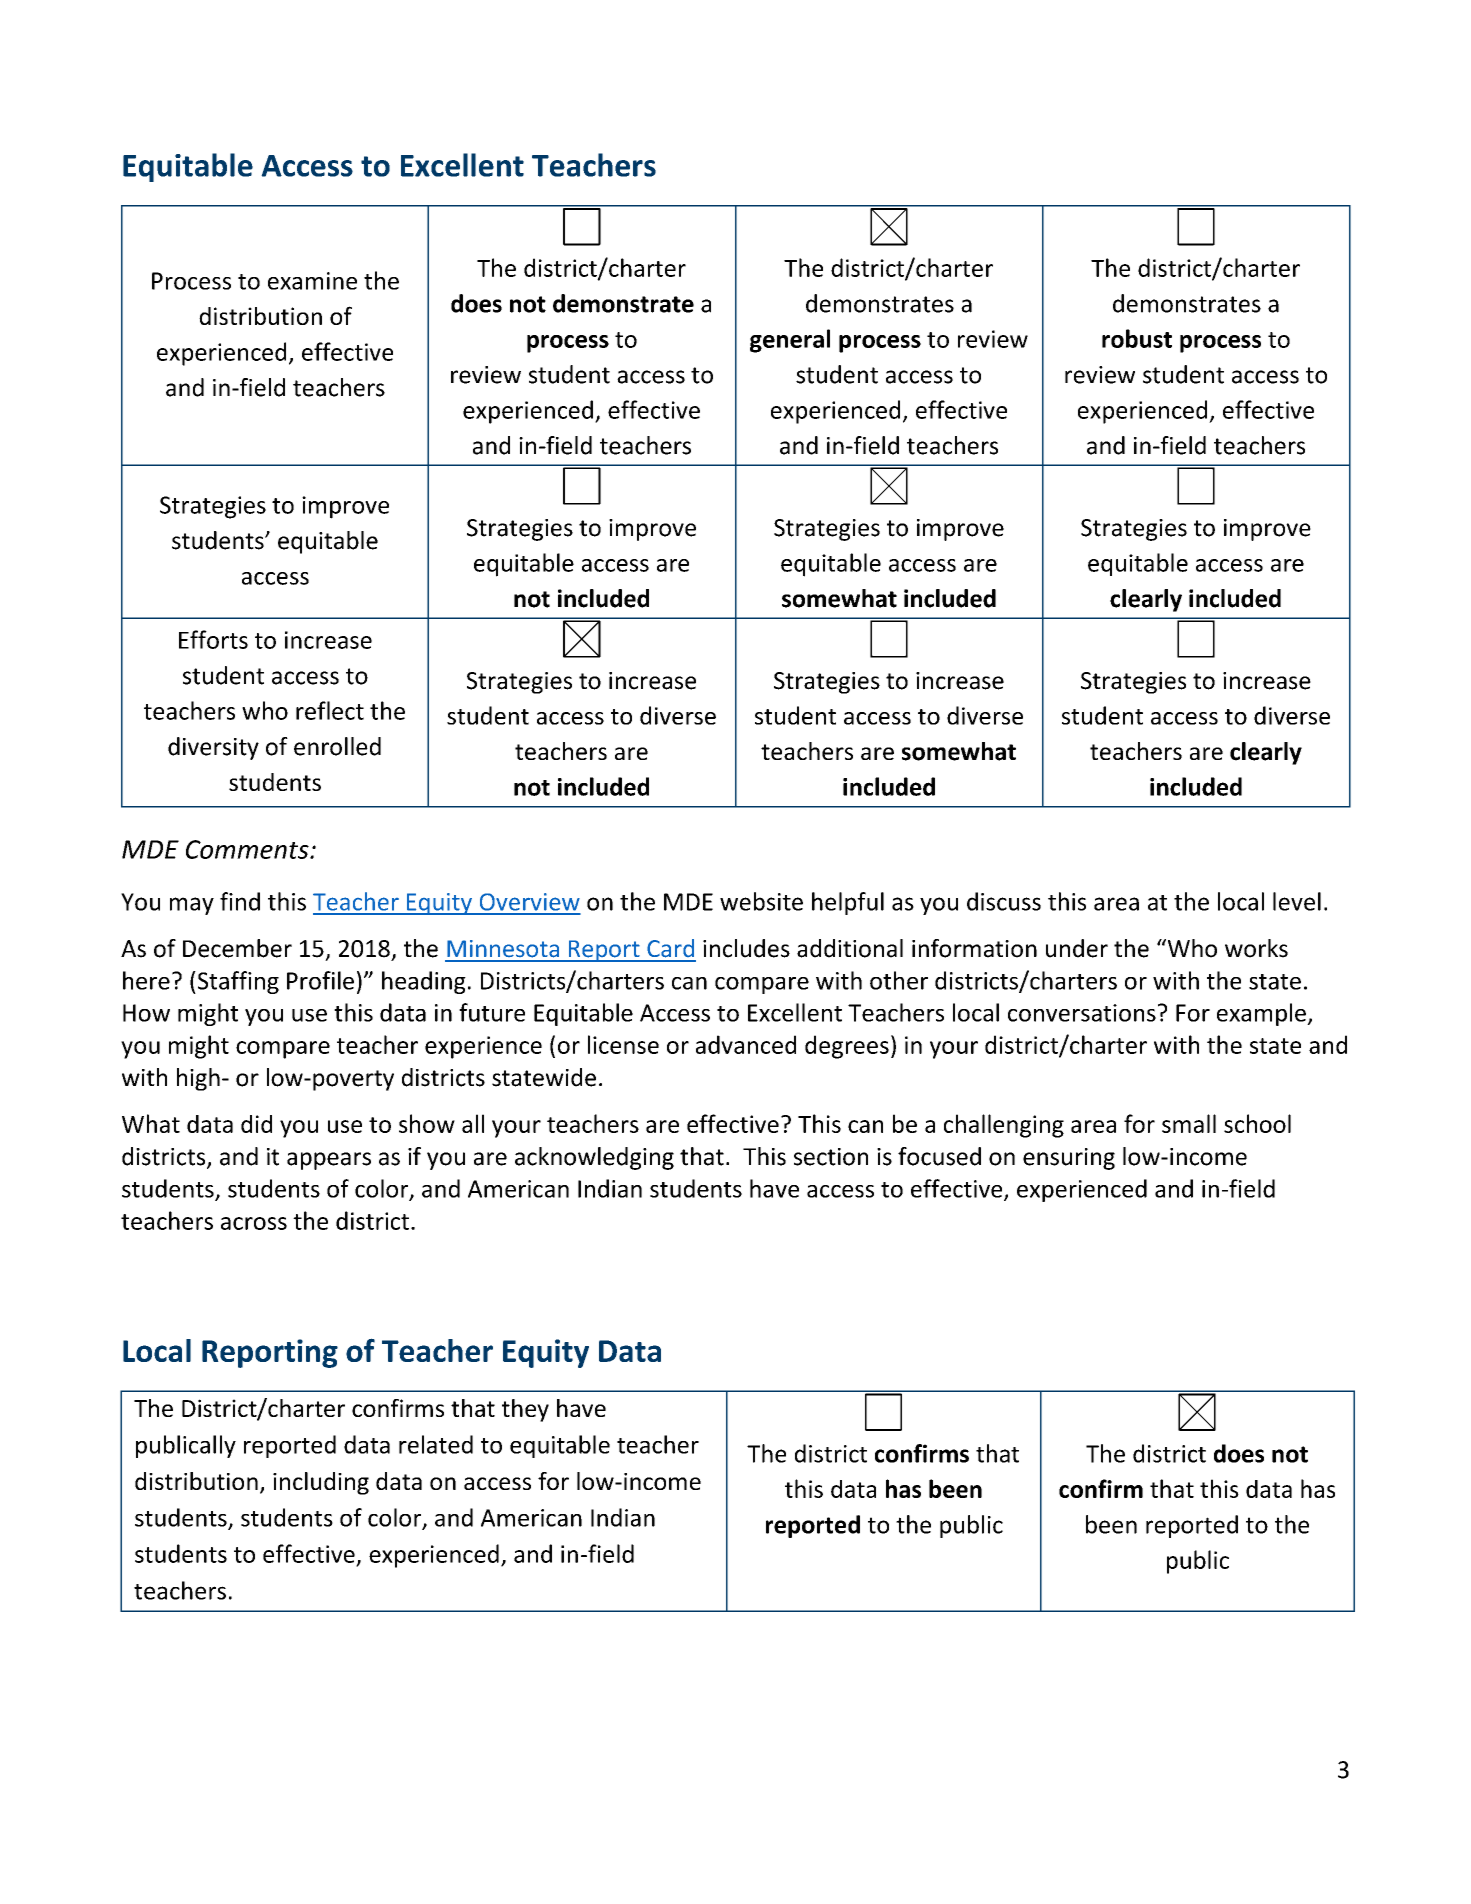 This image has height=1904, width=1471. What do you see at coordinates (790, 341) in the image?
I see `general` at bounding box center [790, 341].
